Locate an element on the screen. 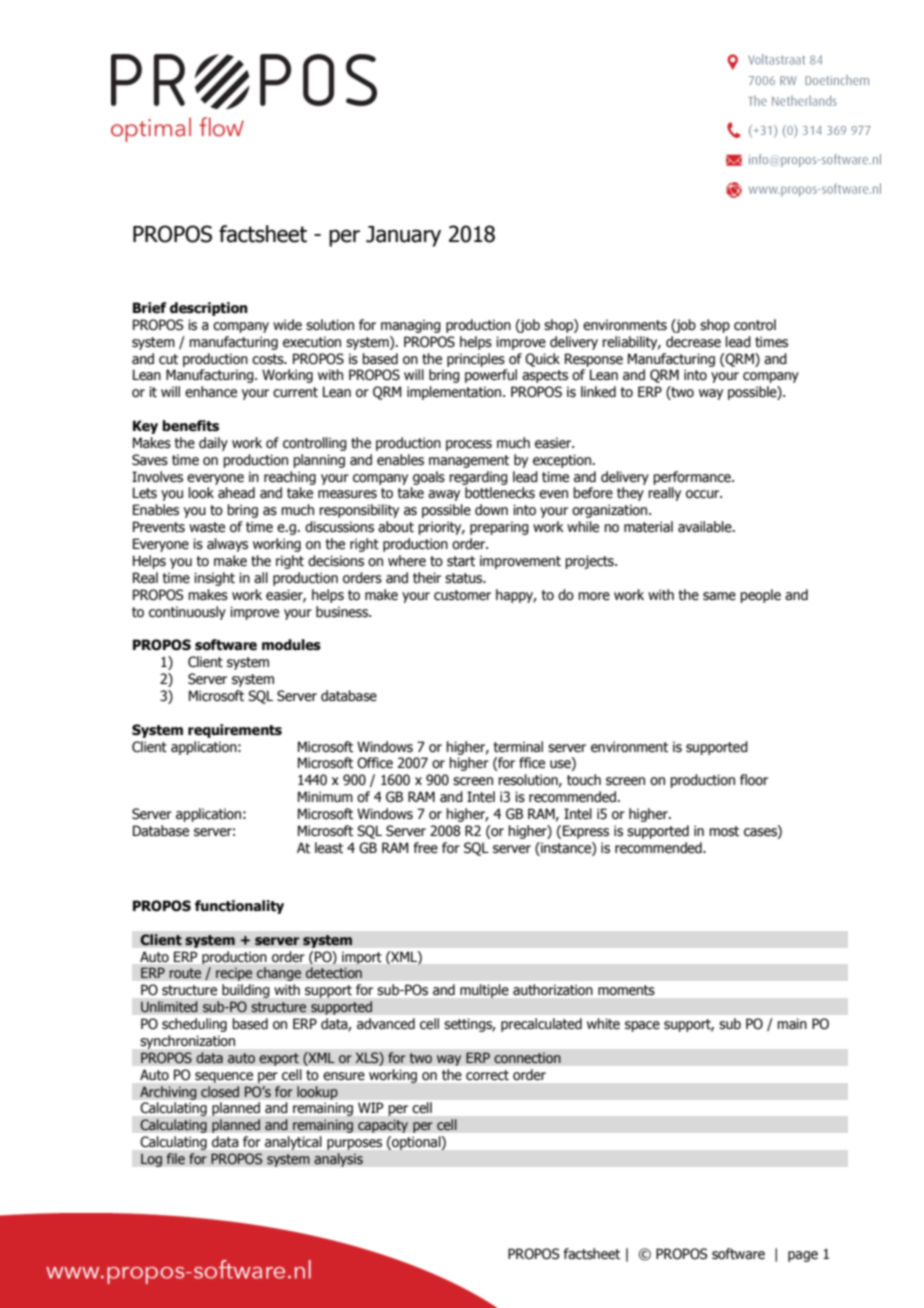  decrease is located at coordinates (693, 342).
